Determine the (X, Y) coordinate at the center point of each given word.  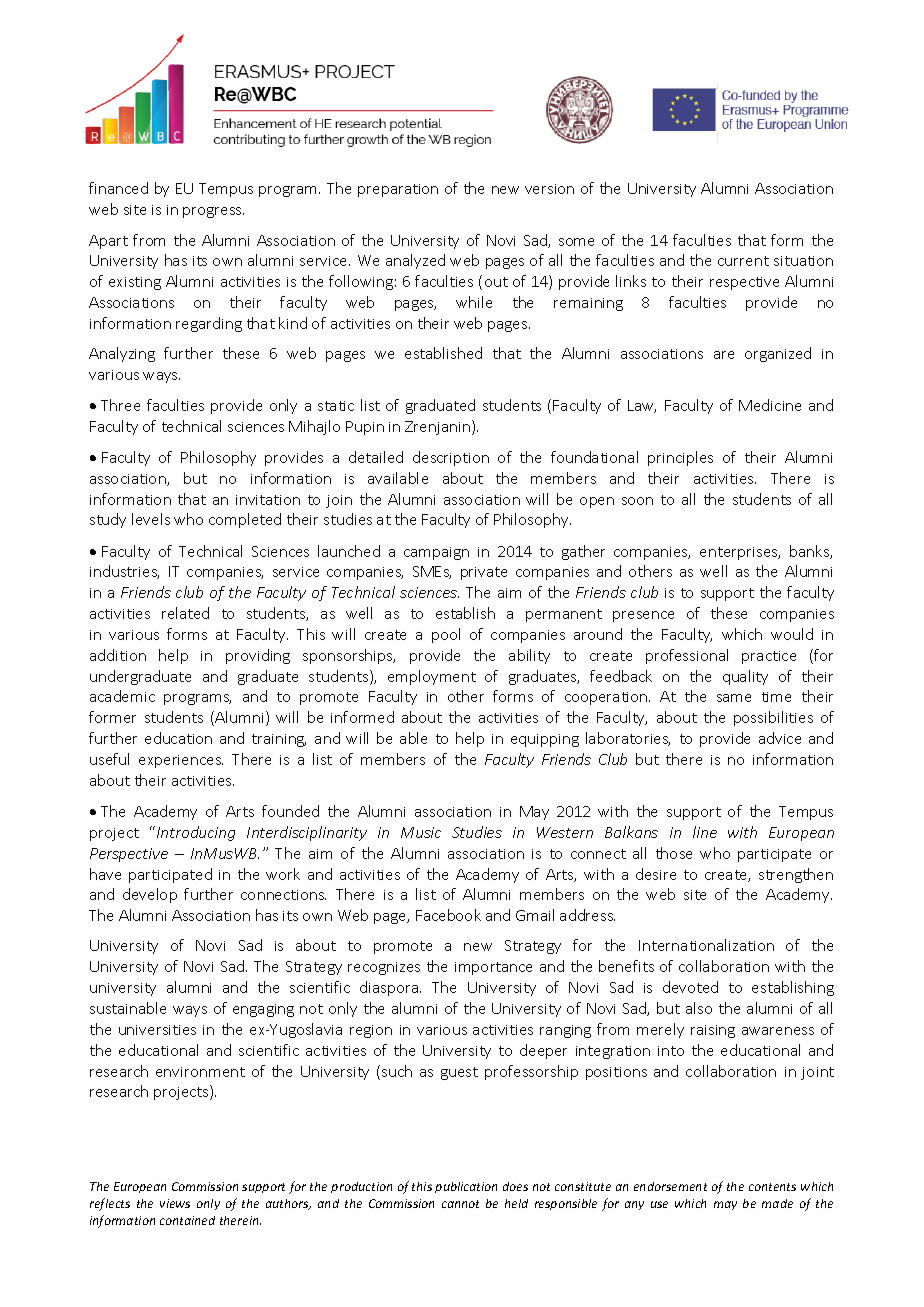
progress (213, 212)
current (743, 261)
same (734, 698)
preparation (398, 190)
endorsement (670, 1186)
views (175, 1203)
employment (432, 677)
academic (122, 696)
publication (466, 1187)
